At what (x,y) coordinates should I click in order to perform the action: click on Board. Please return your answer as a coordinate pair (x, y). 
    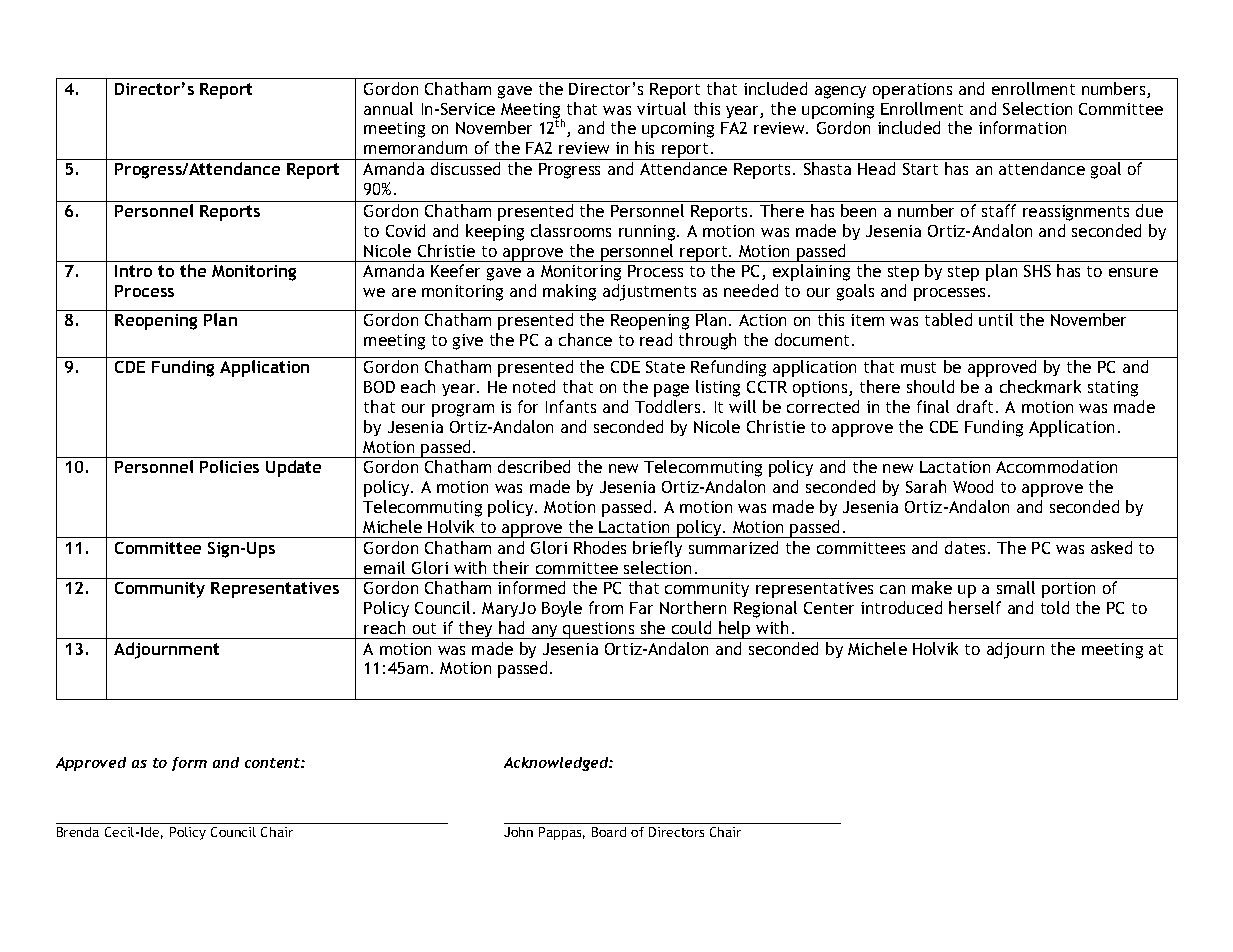
    Looking at the image, I should click on (609, 832).
